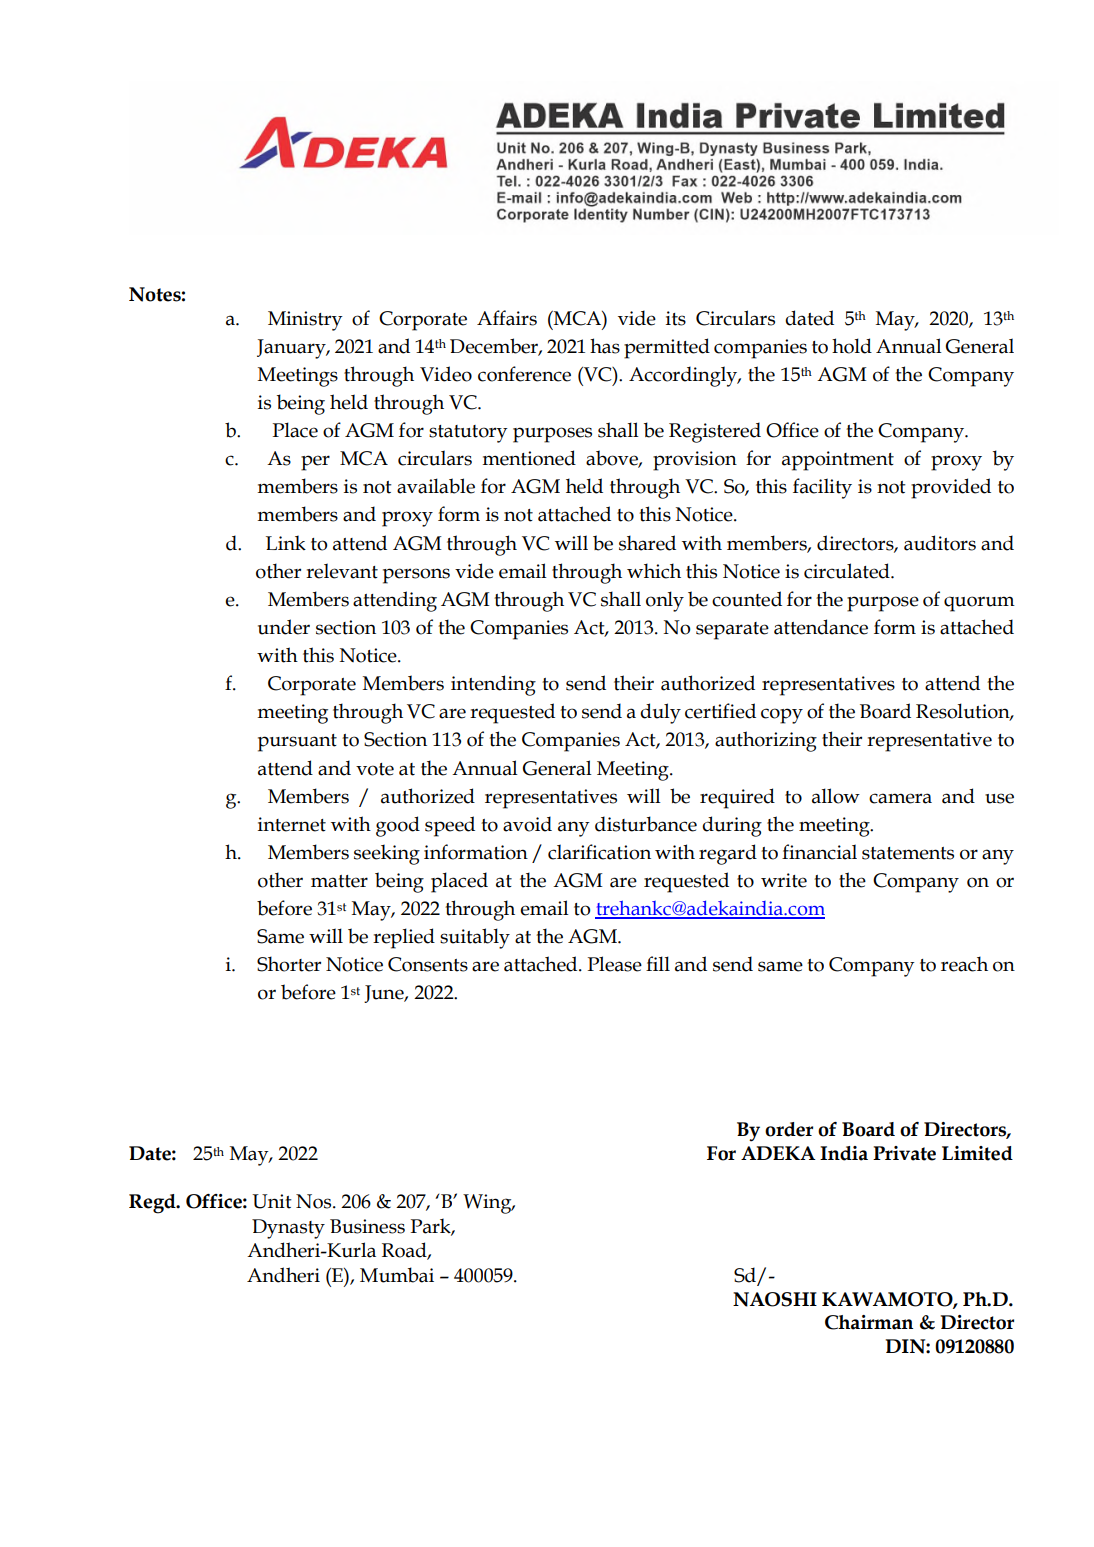 The height and width of the screenshot is (1547, 1094). What do you see at coordinates (900, 798) in the screenshot?
I see `camera` at bounding box center [900, 798].
